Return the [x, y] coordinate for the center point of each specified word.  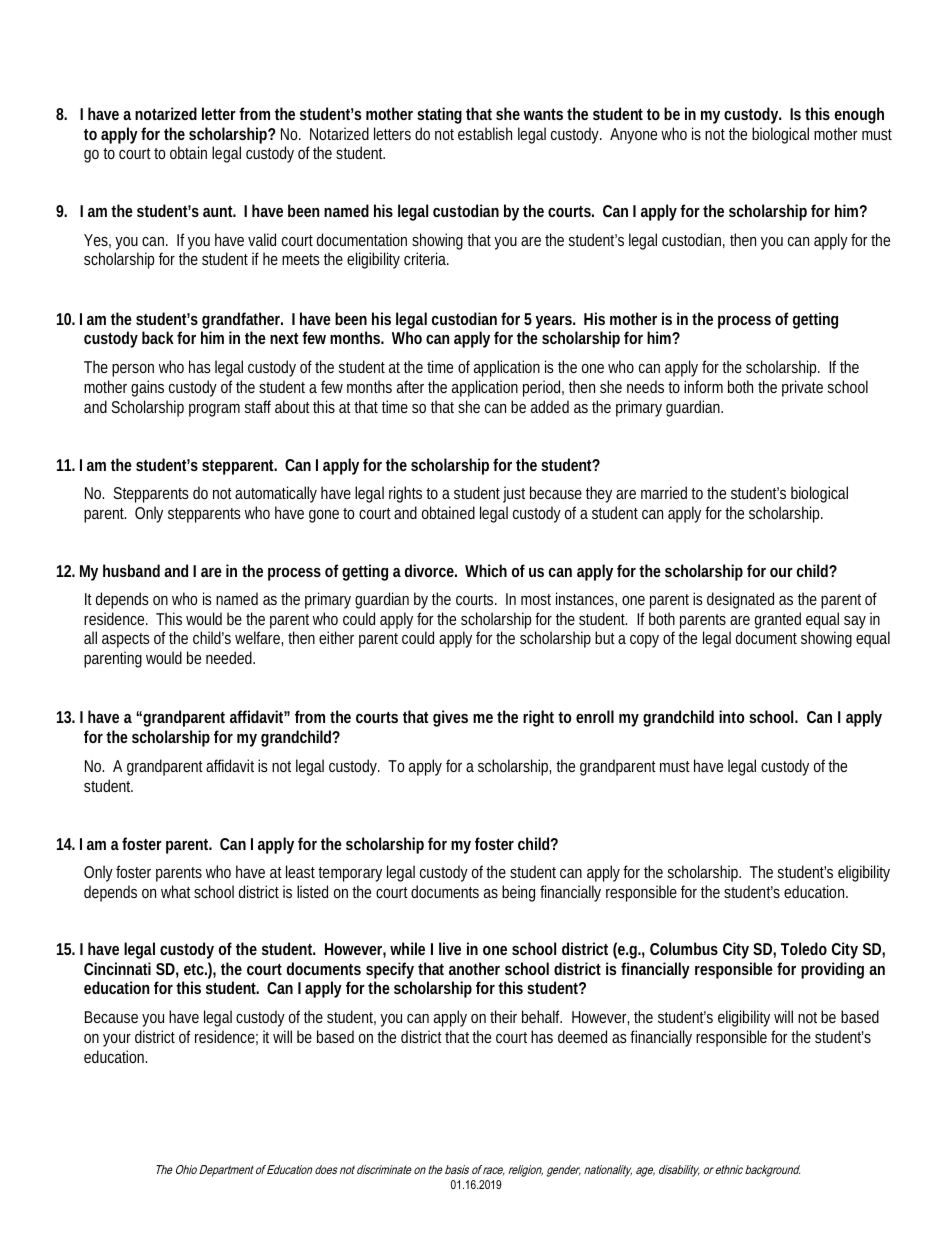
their [503, 1016]
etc [195, 969]
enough [859, 115]
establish [485, 133]
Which [486, 570]
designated [740, 600]
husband [131, 570]
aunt [219, 211]
